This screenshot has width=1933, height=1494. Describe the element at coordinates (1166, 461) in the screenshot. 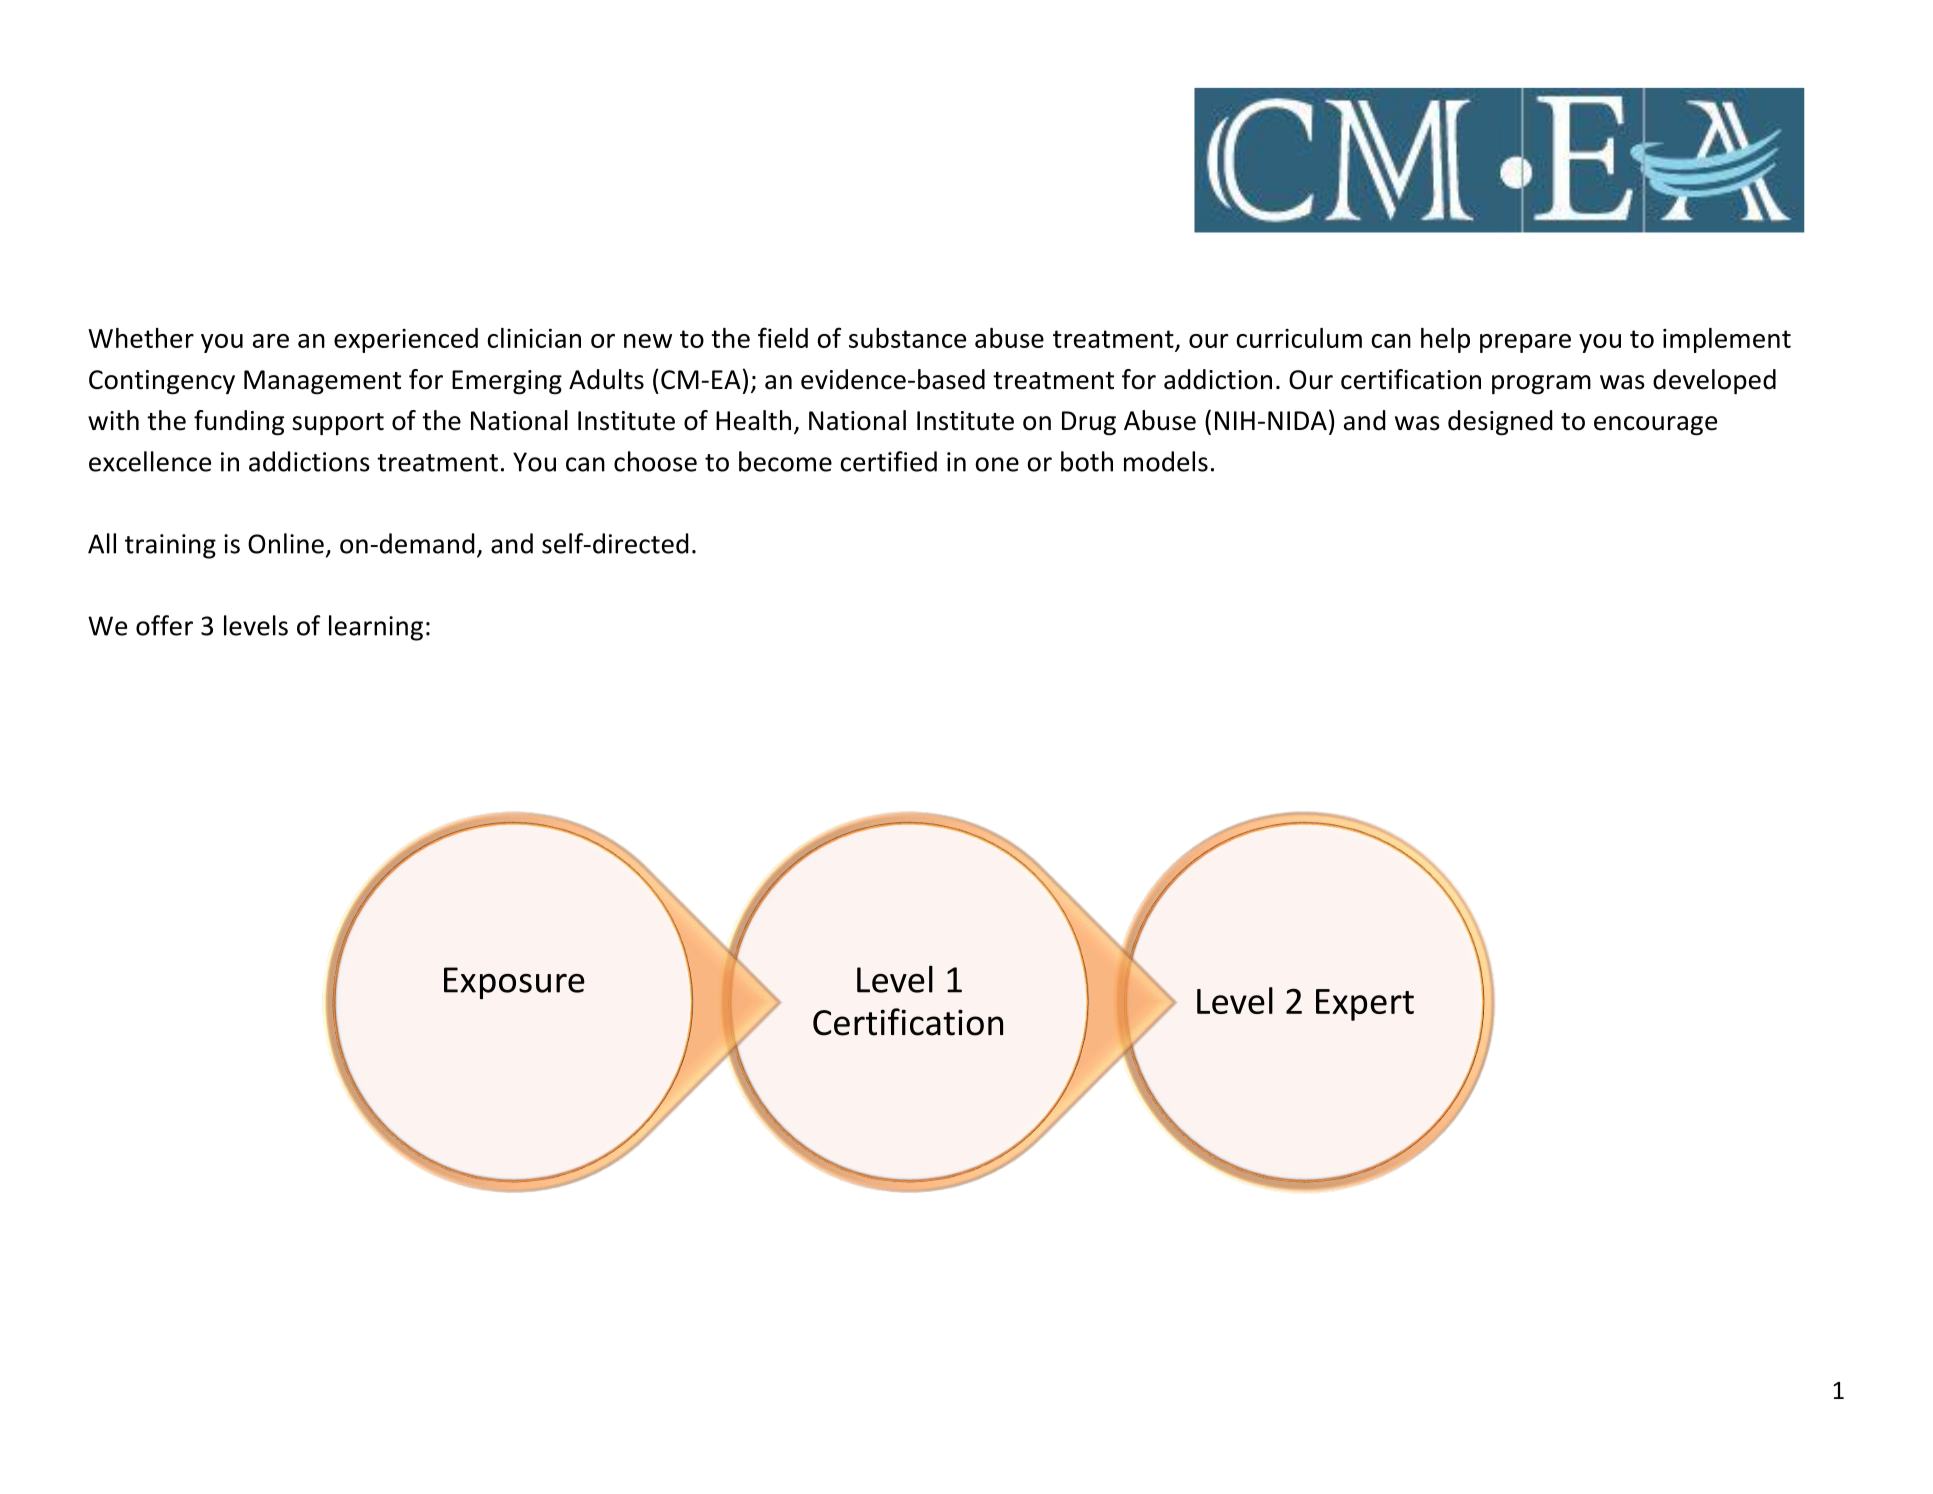

I see `models` at that location.
